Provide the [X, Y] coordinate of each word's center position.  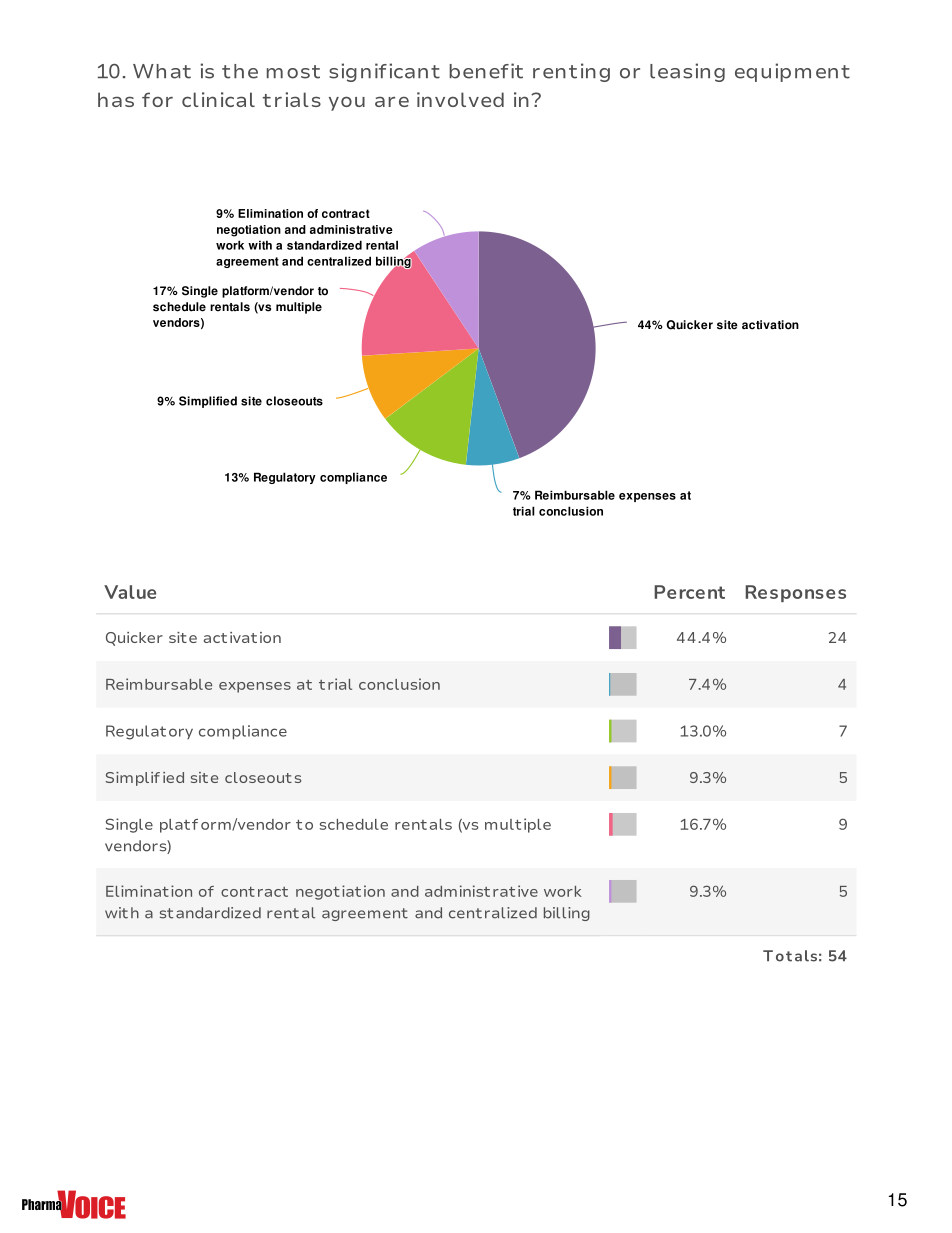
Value [130, 592]
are [392, 101]
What [162, 71]
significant [384, 72]
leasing [687, 72]
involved [460, 99]
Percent [689, 592]
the [240, 71]
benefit [486, 71]
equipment [792, 72]
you [347, 103]
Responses [795, 593]
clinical [218, 99]
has [116, 99]
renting [571, 72]
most [293, 72]
